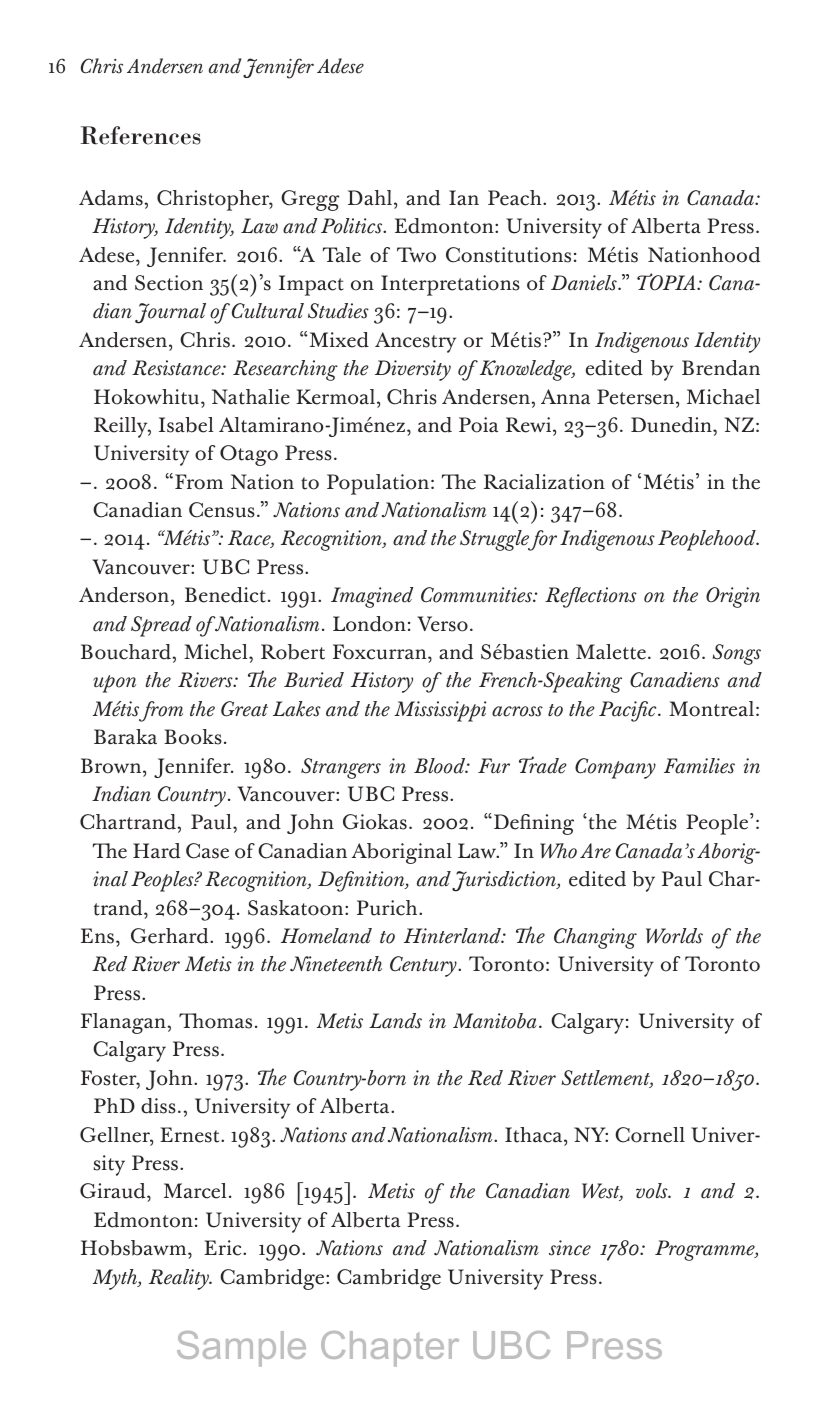 This screenshot has height=1415, width=840. Describe the element at coordinates (141, 135) in the screenshot. I see `References` at that location.
